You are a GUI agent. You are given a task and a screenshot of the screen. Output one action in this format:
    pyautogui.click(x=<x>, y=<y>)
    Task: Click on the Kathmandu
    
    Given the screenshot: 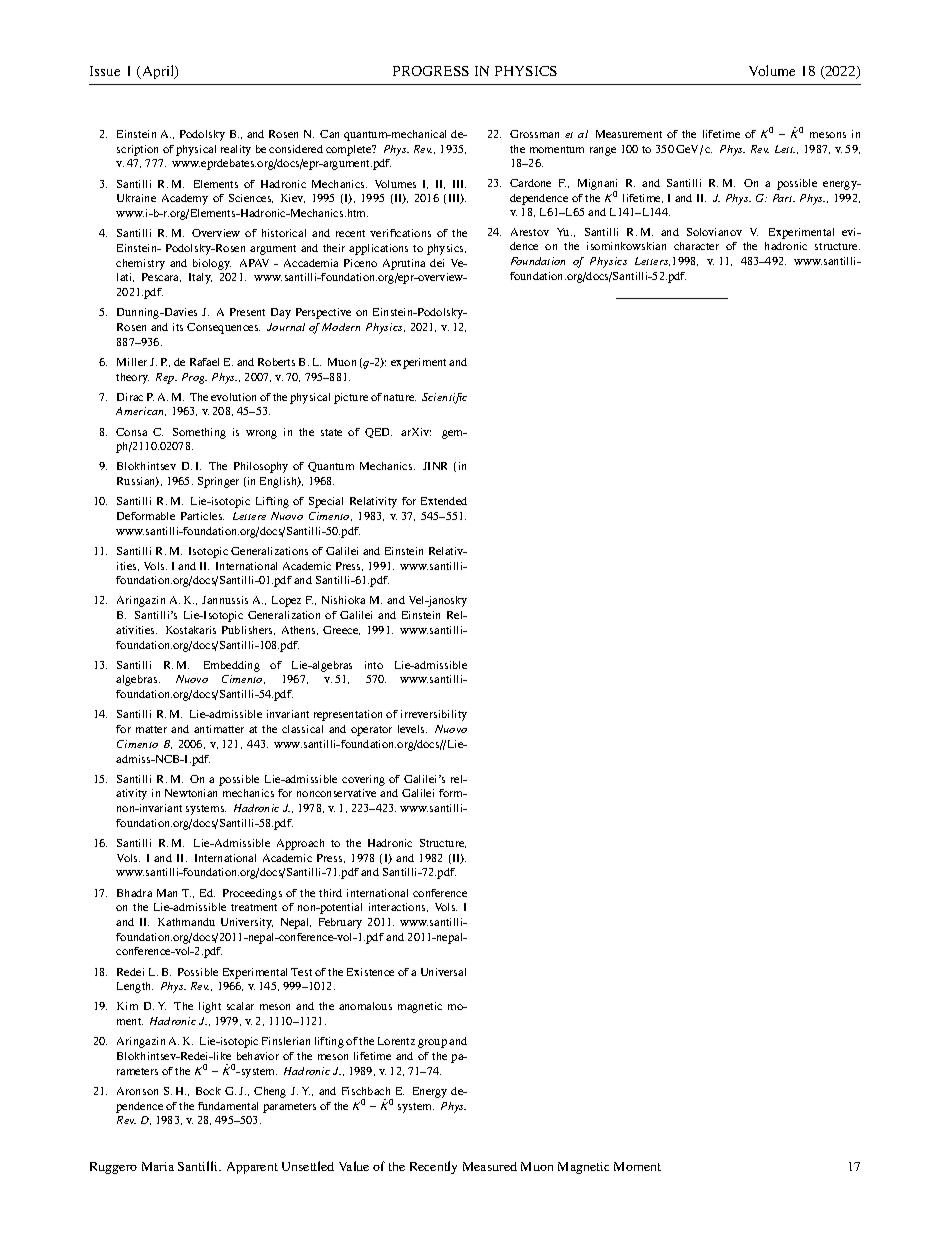 What is the action you would take?
    pyautogui.click(x=186, y=922)
